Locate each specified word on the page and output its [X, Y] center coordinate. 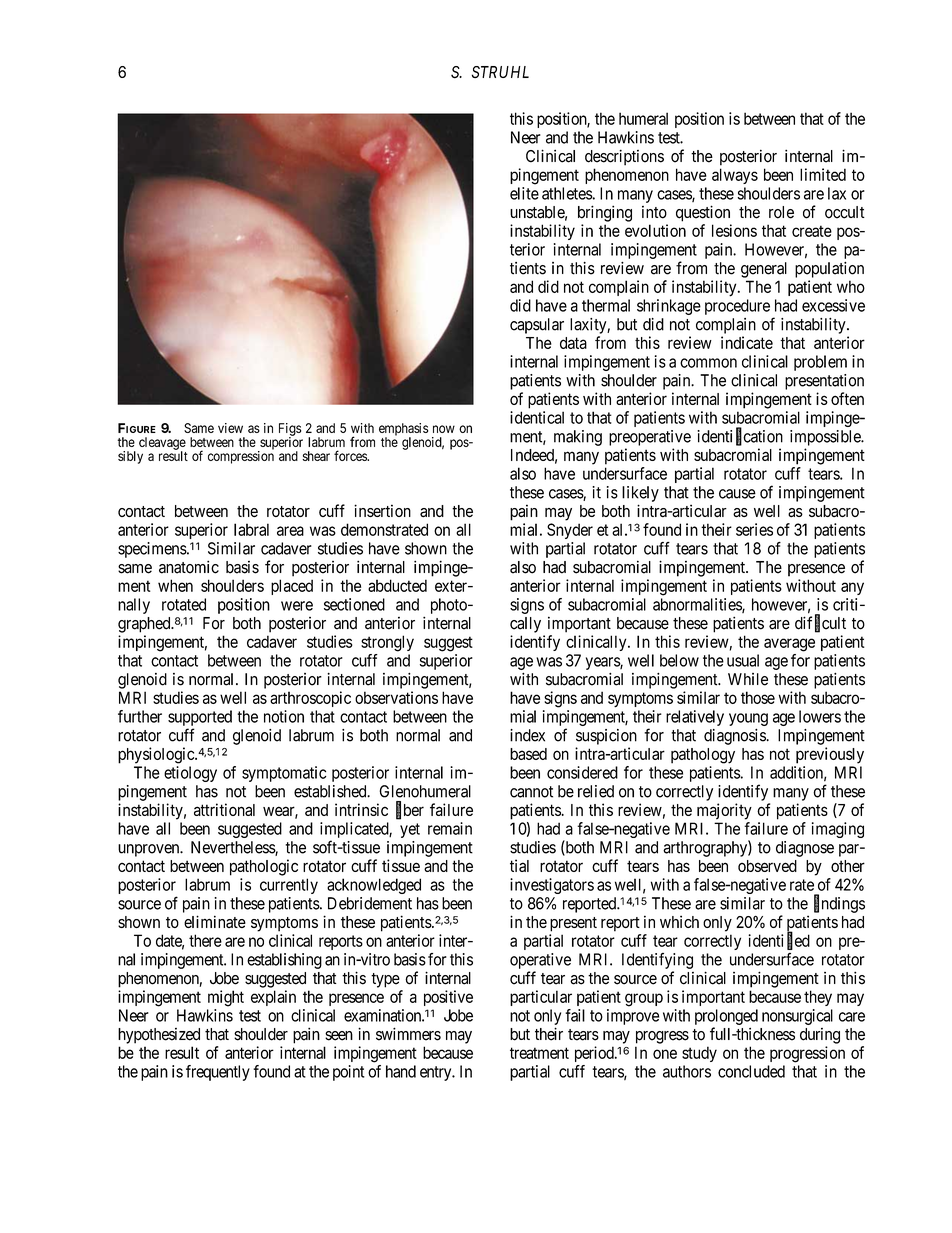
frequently [218, 1073]
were [297, 606]
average [789, 645]
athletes [567, 193]
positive [448, 998]
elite [524, 193]
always [735, 176]
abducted [397, 585]
